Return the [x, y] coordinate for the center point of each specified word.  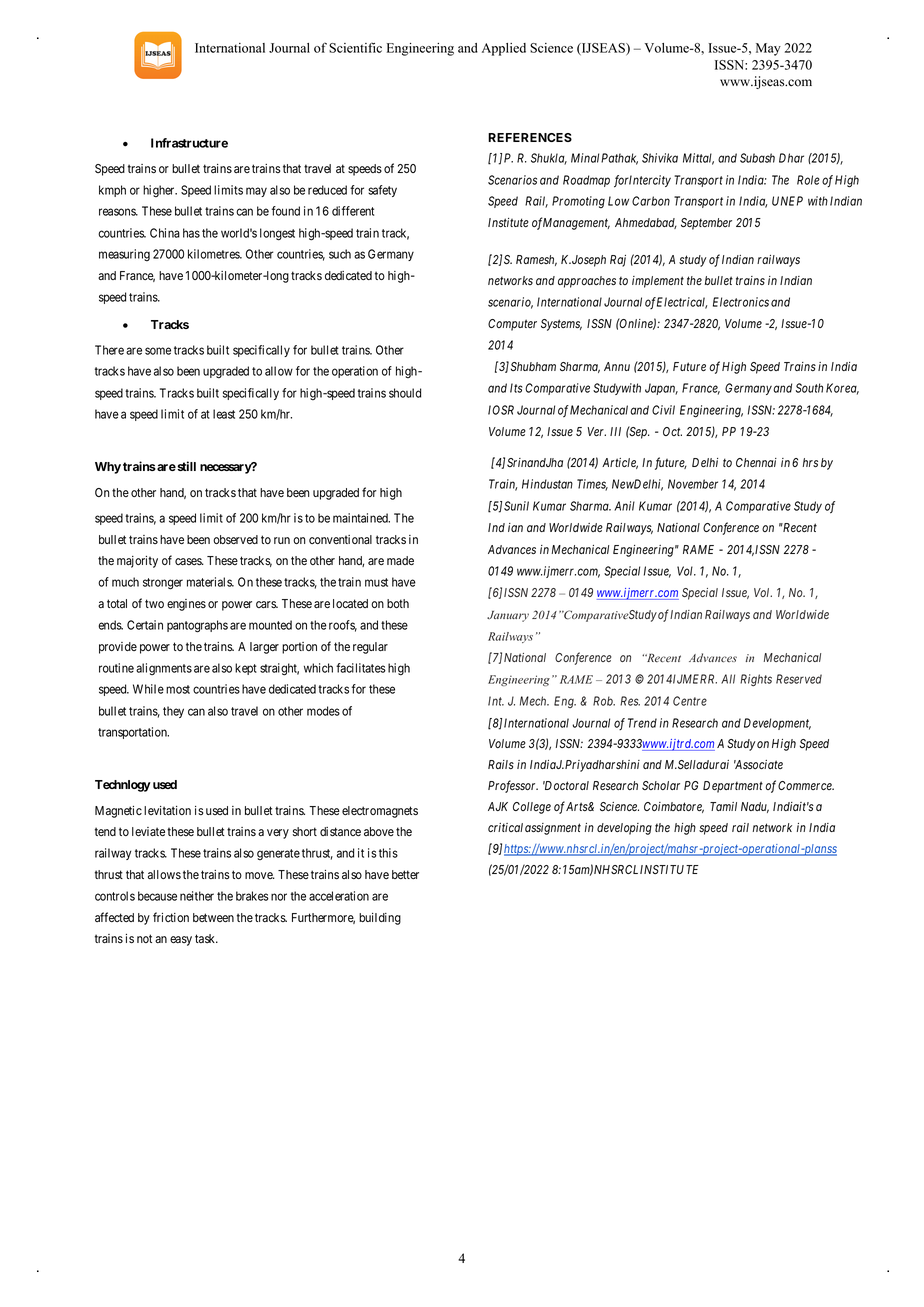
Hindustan [547, 484]
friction [171, 917]
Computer [512, 325]
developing [624, 829]
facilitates [361, 668]
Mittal [698, 159]
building [380, 919]
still [185, 466]
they [173, 712]
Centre [690, 701]
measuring [124, 255]
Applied [504, 49]
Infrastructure [189, 143]
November [693, 484]
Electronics [741, 302]
